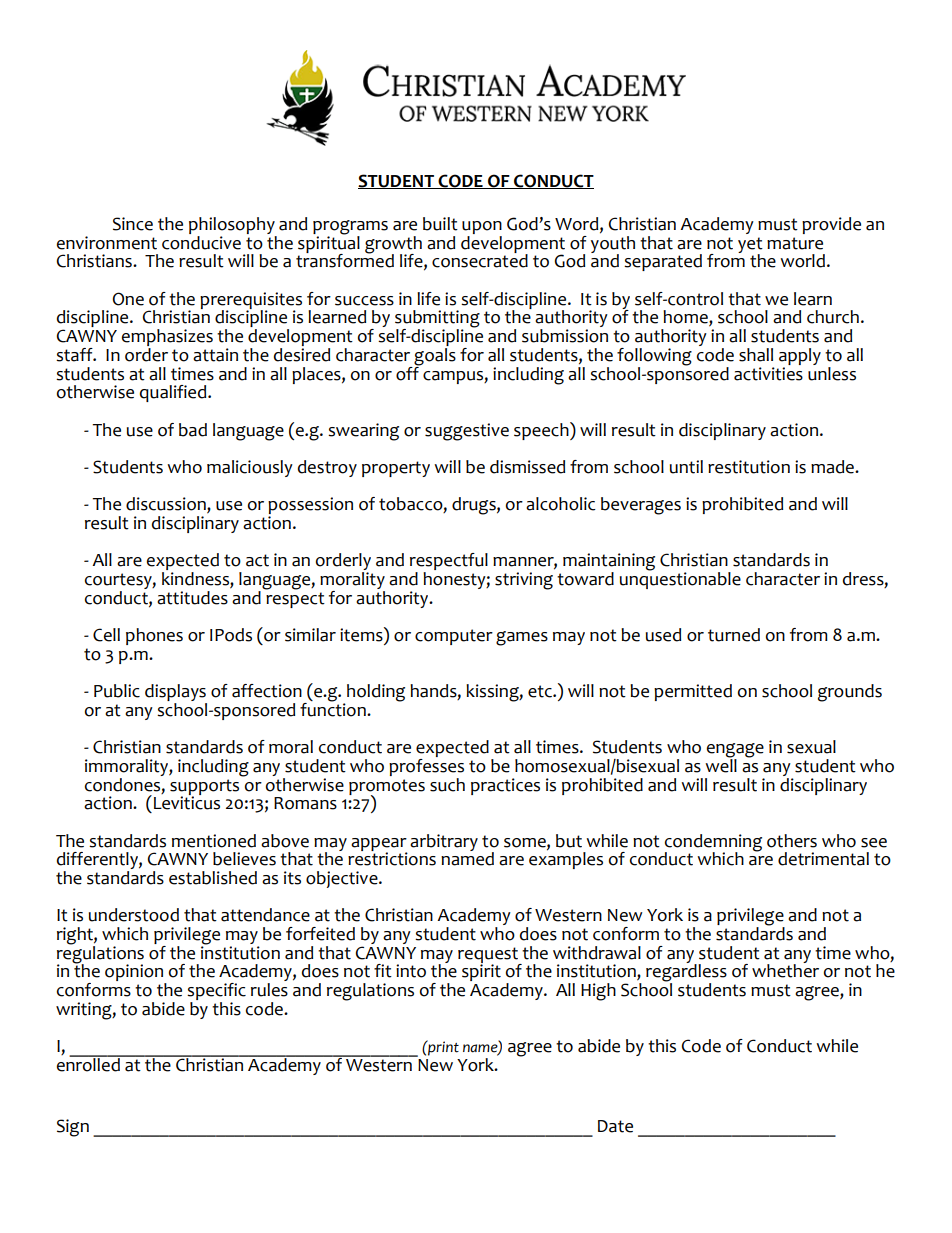 The image size is (952, 1233). What do you see at coordinates (527, 467) in the screenshot?
I see `dismissed` at bounding box center [527, 467].
